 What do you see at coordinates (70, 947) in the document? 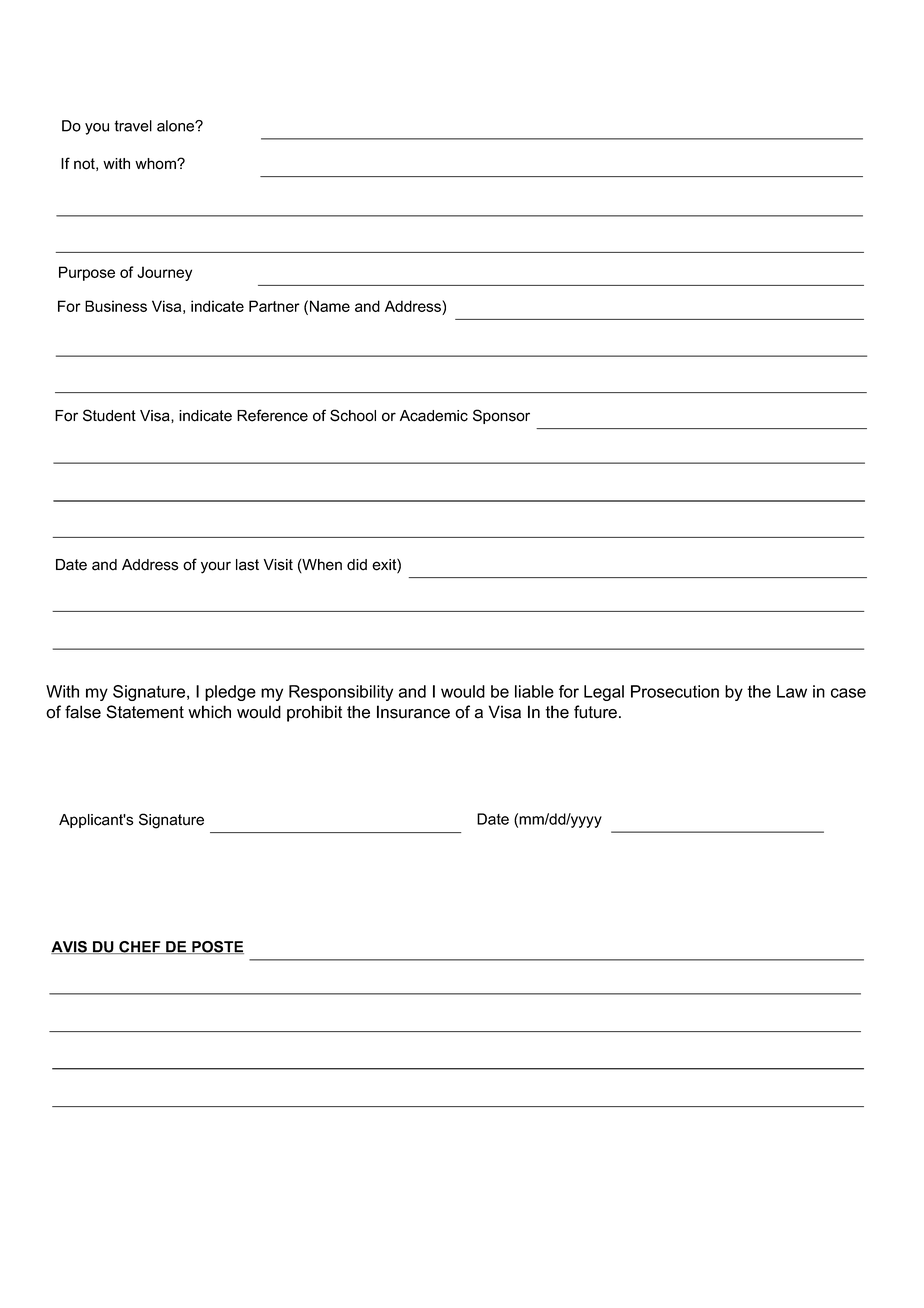
I see `AVIS` at bounding box center [70, 947].
